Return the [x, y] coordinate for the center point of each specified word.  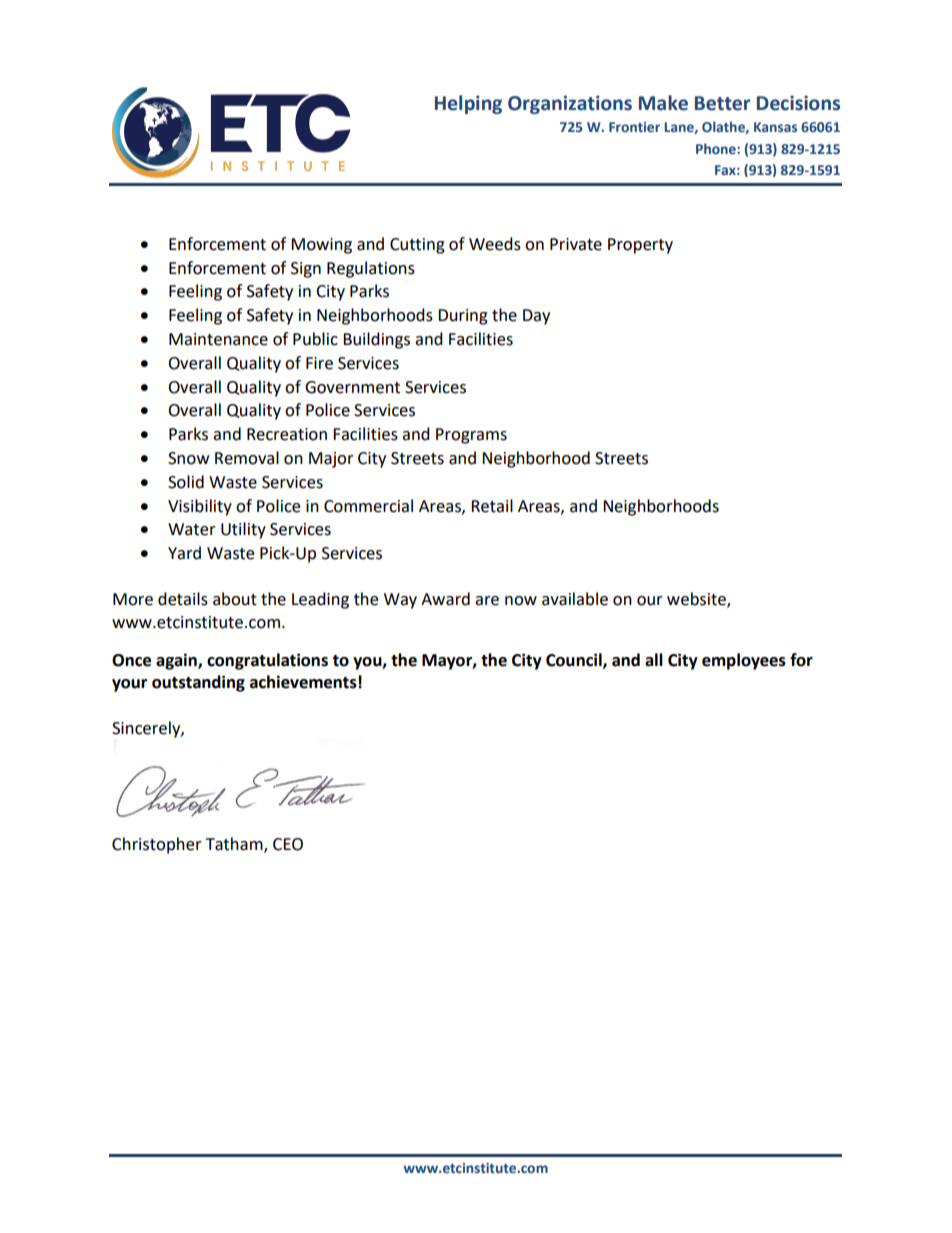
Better [722, 103]
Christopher [157, 845]
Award [445, 599]
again [177, 661]
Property [640, 246]
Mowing [321, 246]
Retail [492, 506]
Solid [186, 482]
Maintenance [218, 339]
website [697, 600]
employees [744, 661]
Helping [468, 104]
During [463, 317]
